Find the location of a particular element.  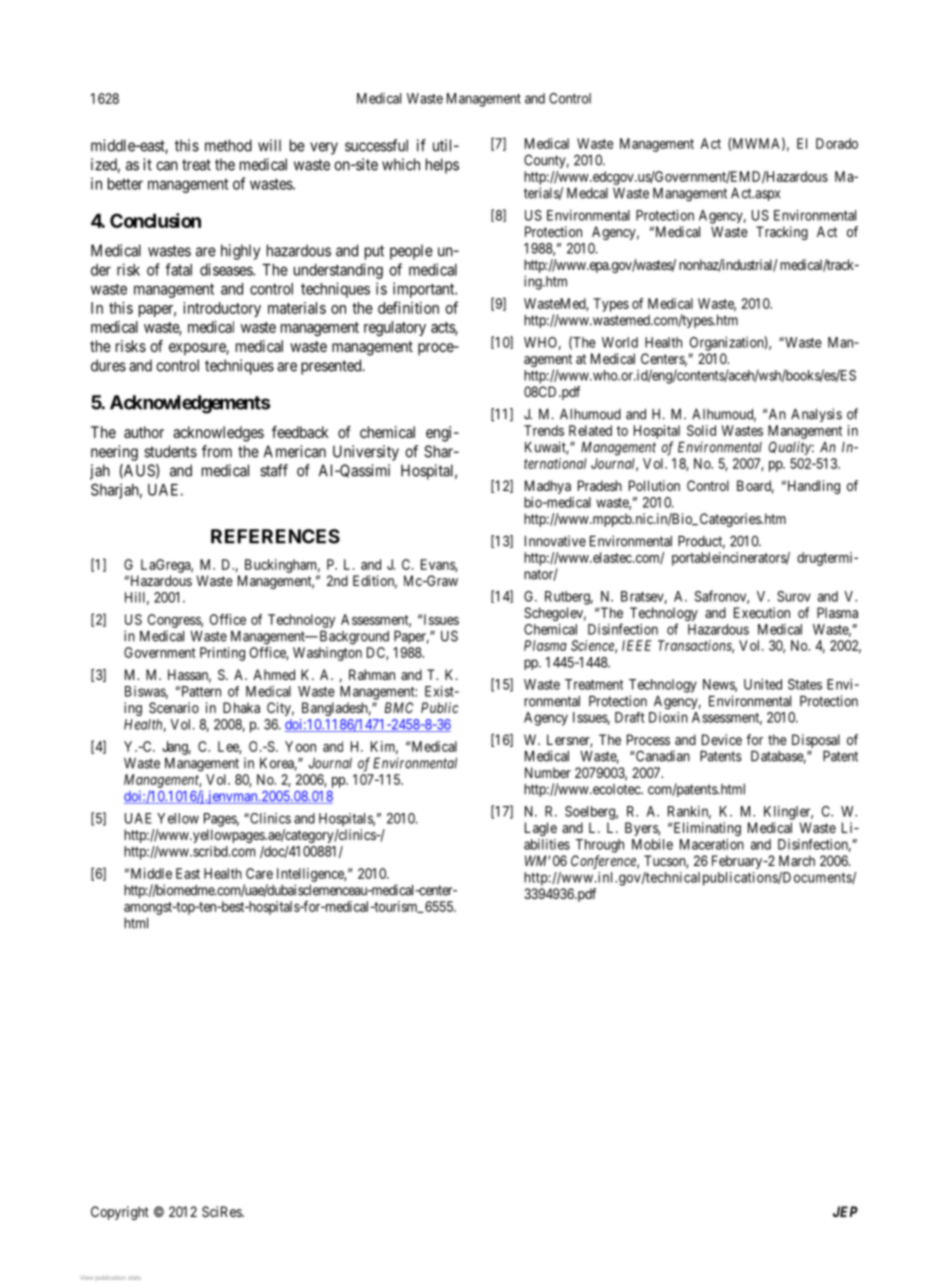

stats is located at coordinates (134, 1278).
